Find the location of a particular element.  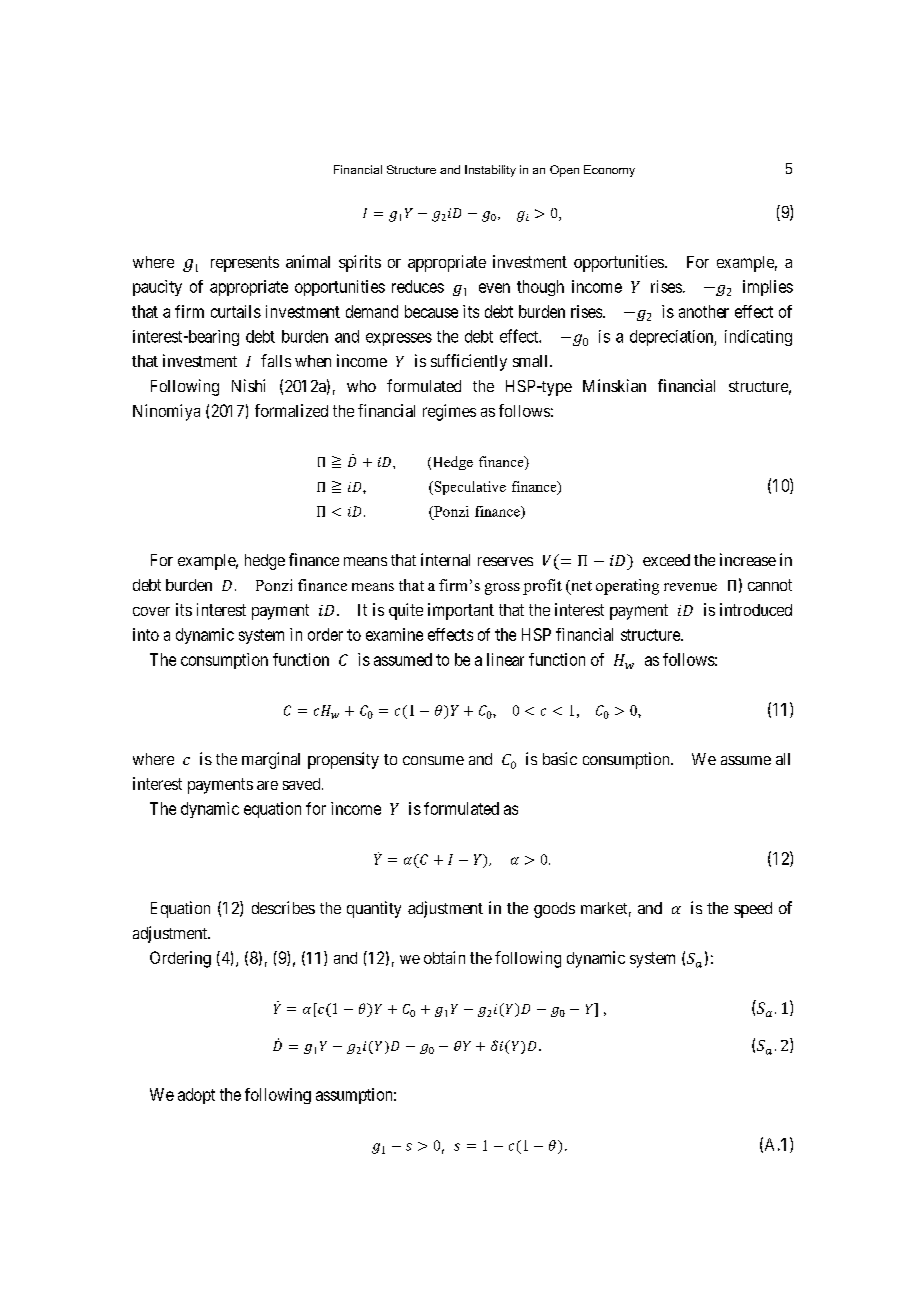

regimes is located at coordinates (449, 412).
